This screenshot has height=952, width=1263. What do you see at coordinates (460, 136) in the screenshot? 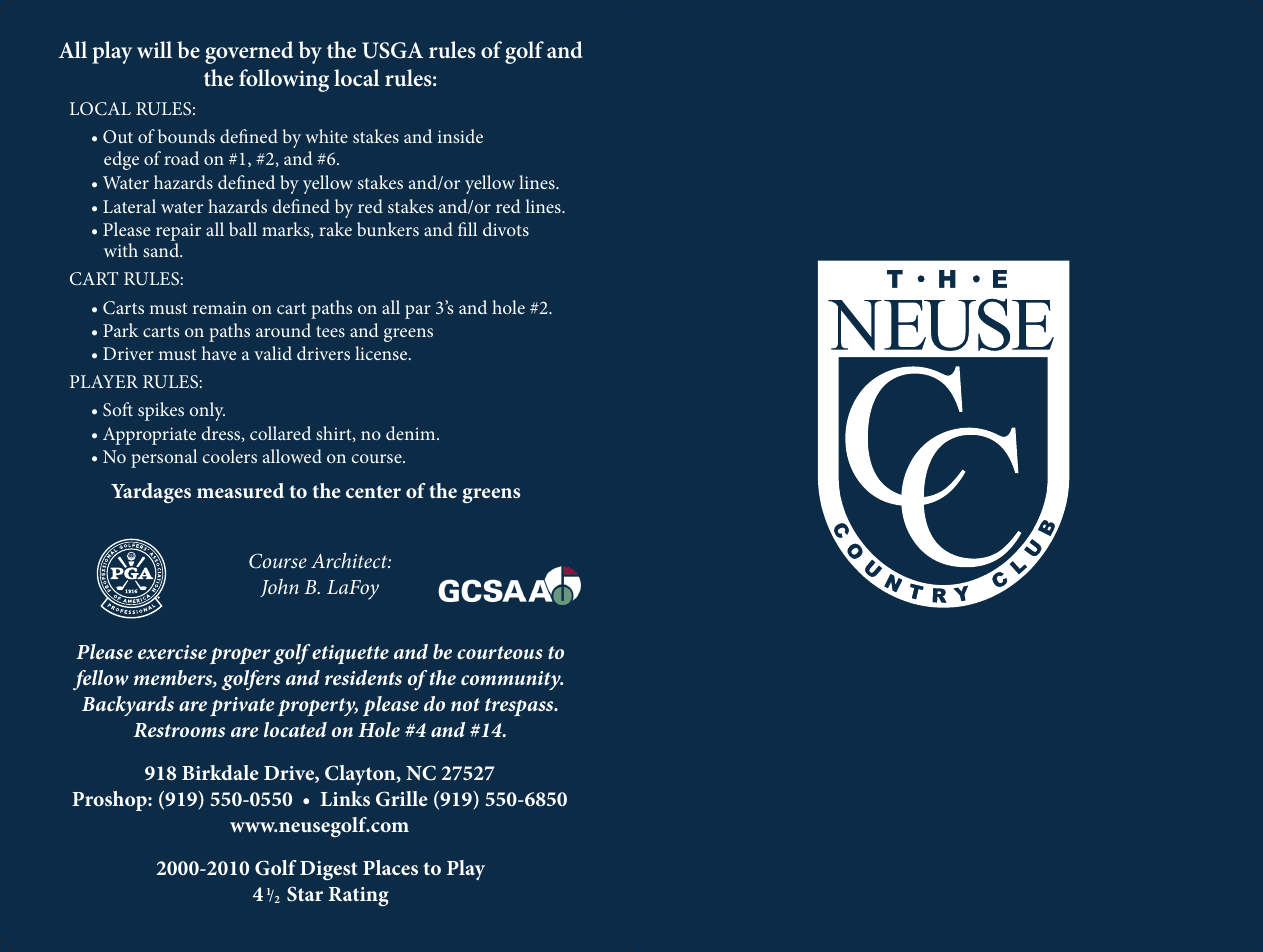
I see `inside` at bounding box center [460, 136].
